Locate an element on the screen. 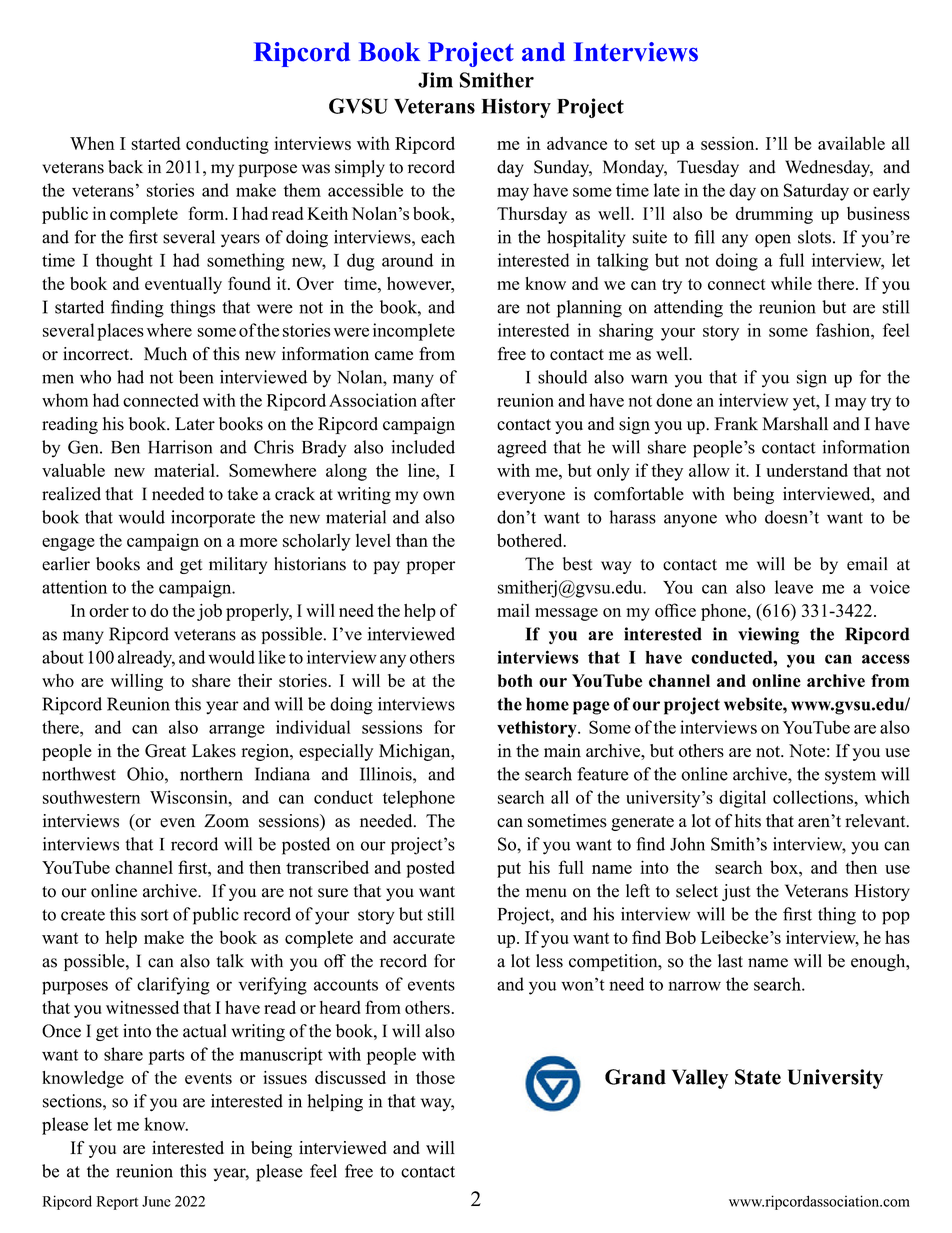 This screenshot has height=1233, width=952. box is located at coordinates (785, 867).
